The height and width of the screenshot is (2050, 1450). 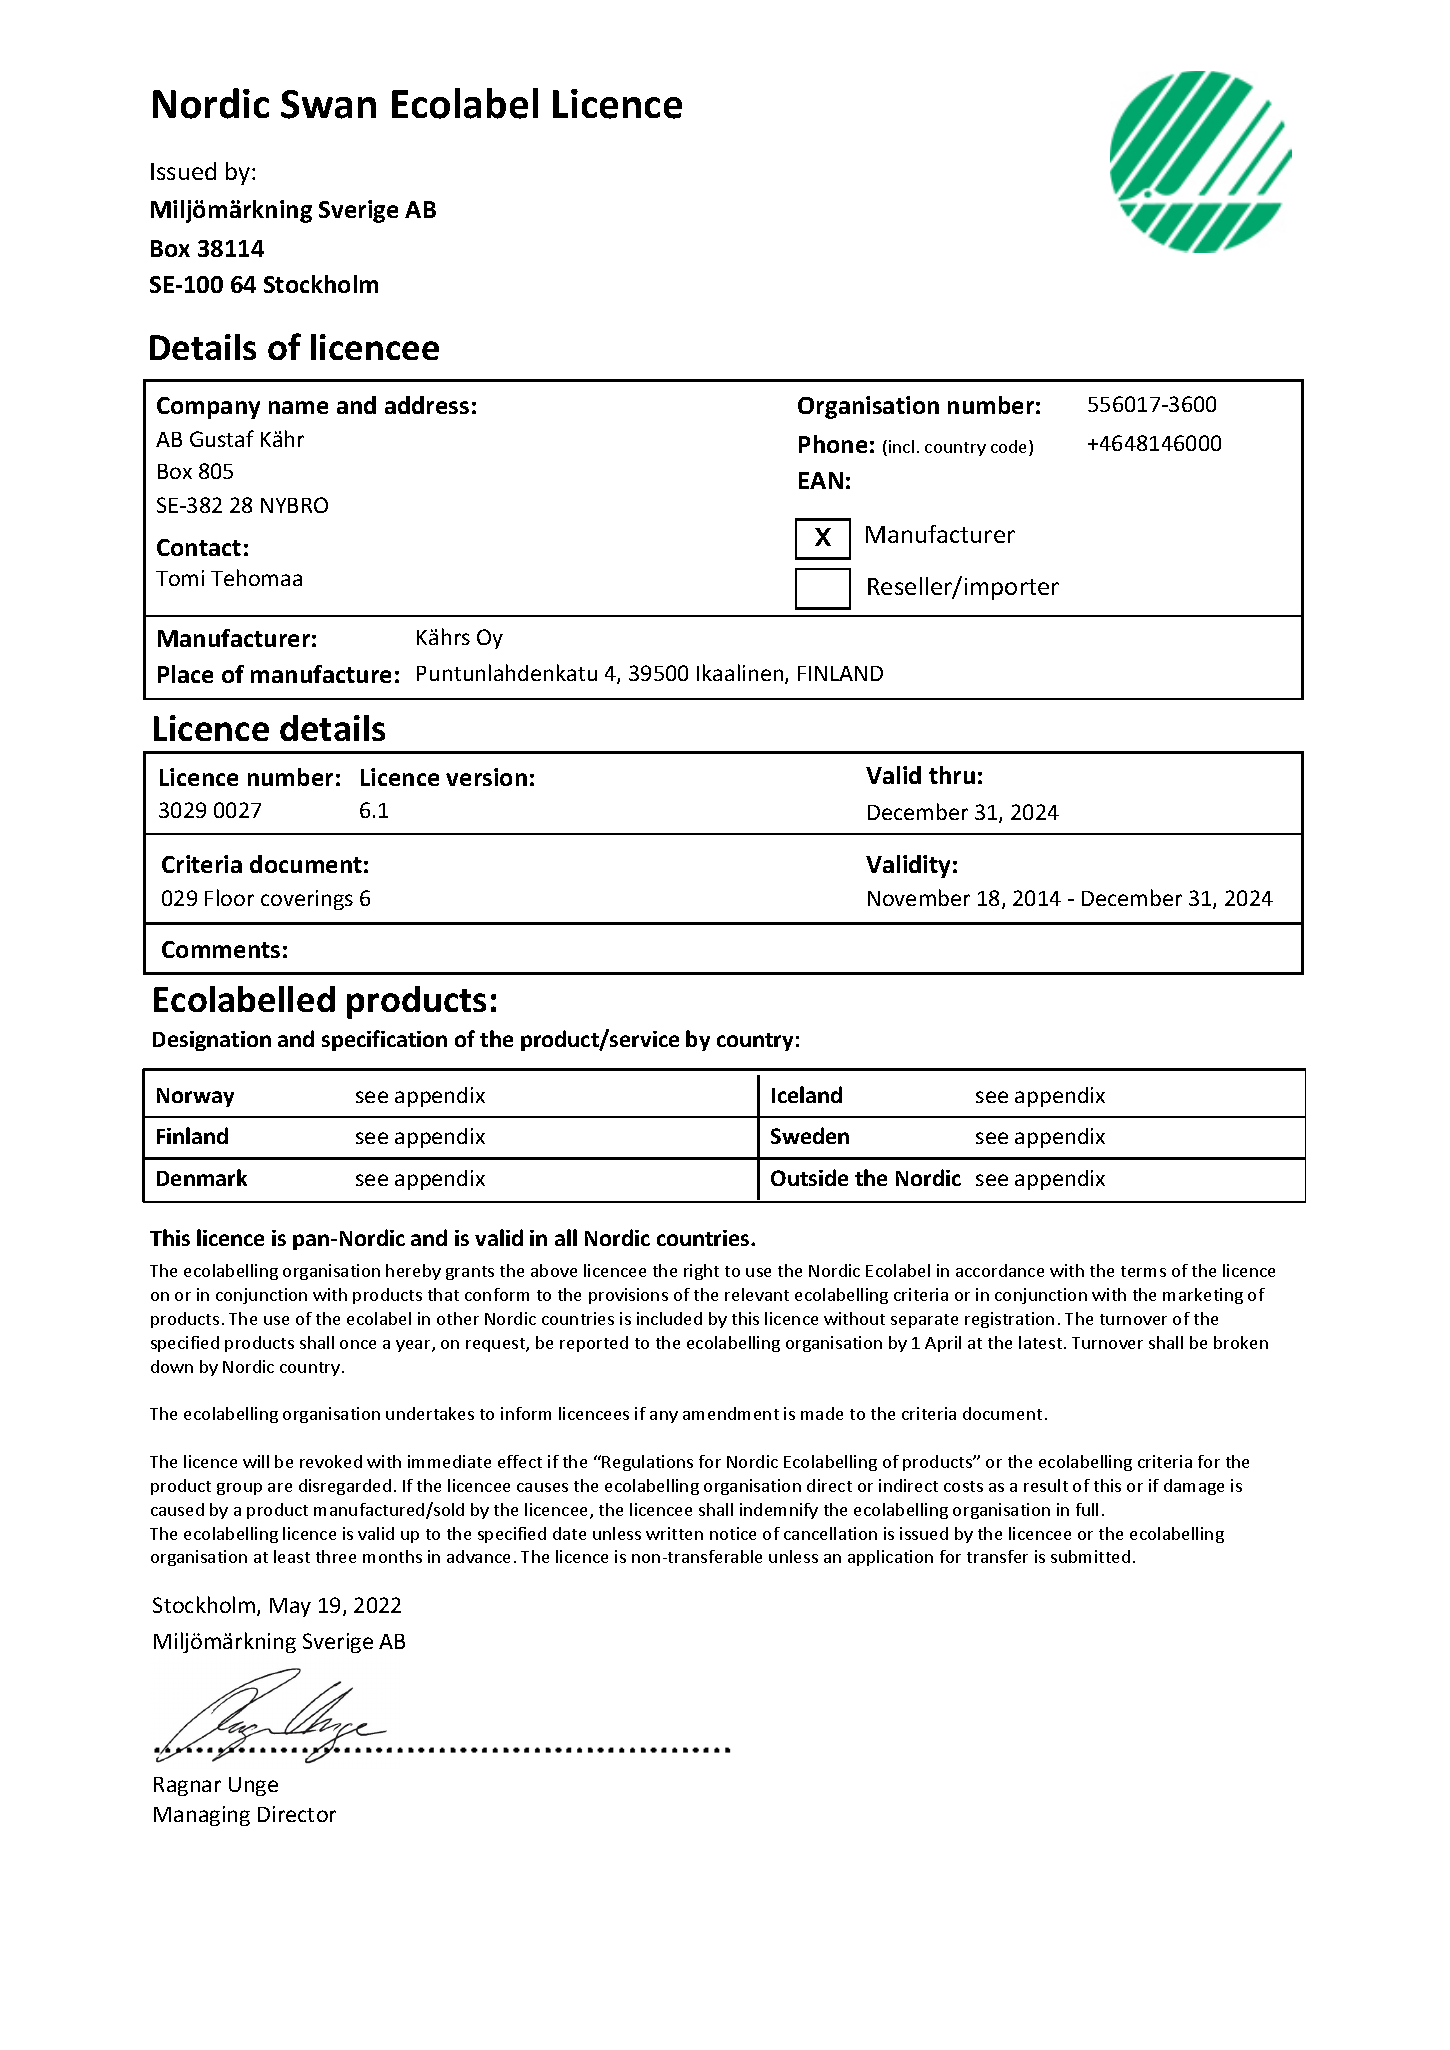 What do you see at coordinates (328, 104) in the screenshot?
I see `Swan` at bounding box center [328, 104].
